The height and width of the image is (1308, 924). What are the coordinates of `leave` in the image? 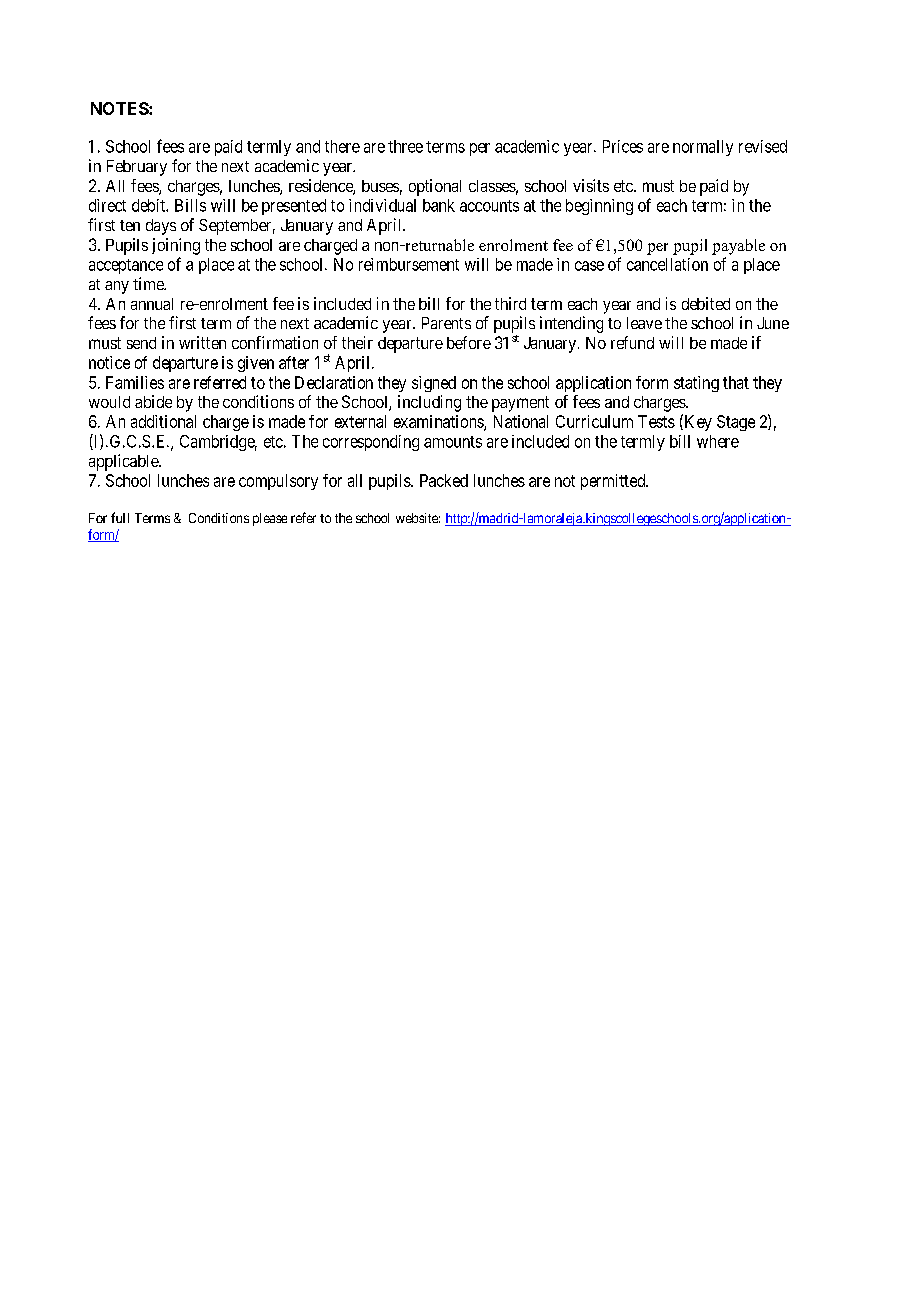 It's located at (644, 323).
